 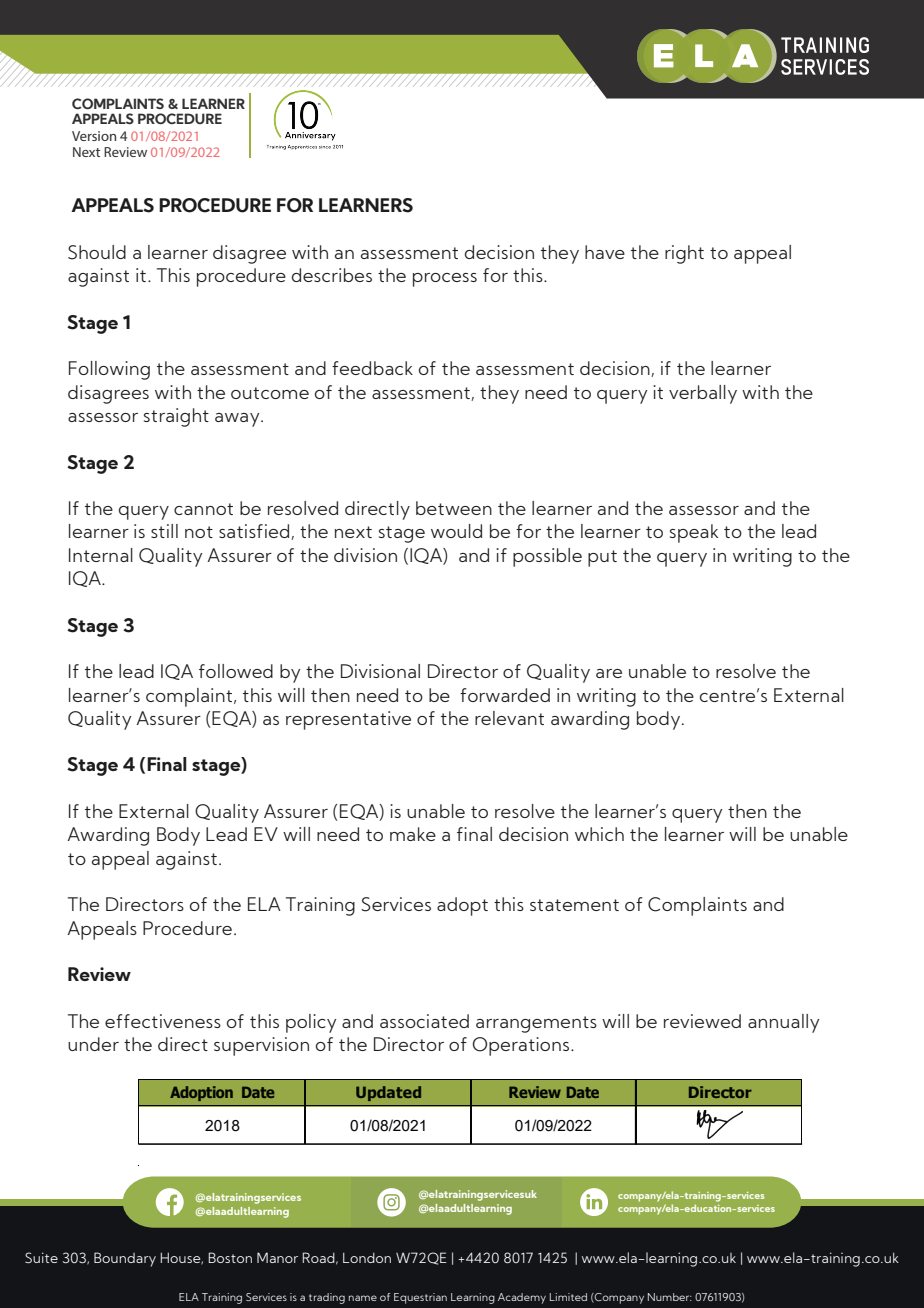 I want to click on Boundary, so click(x=125, y=1259).
